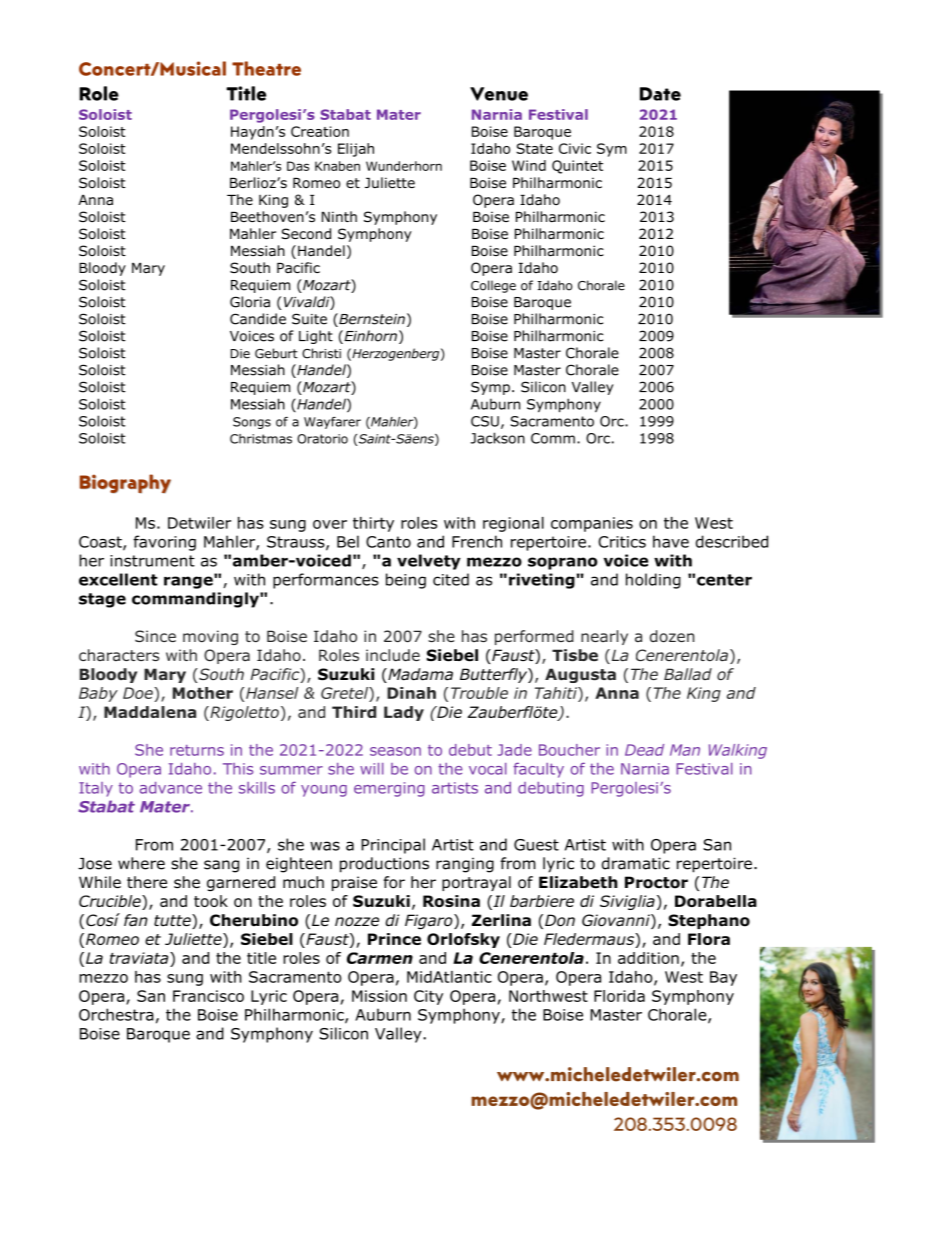  I want to click on favoring, so click(164, 543).
